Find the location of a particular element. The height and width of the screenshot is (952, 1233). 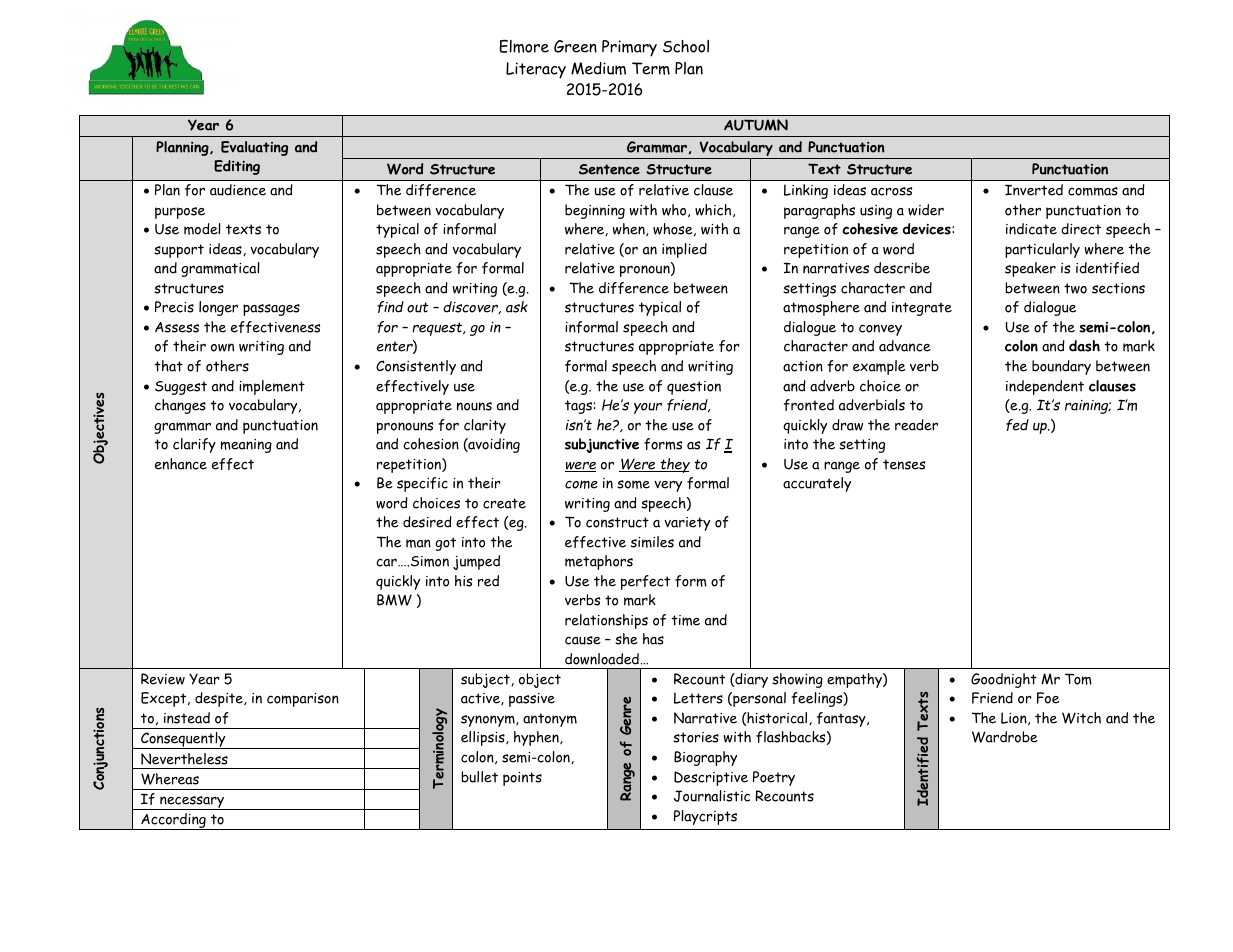

necessary is located at coordinates (192, 803).
